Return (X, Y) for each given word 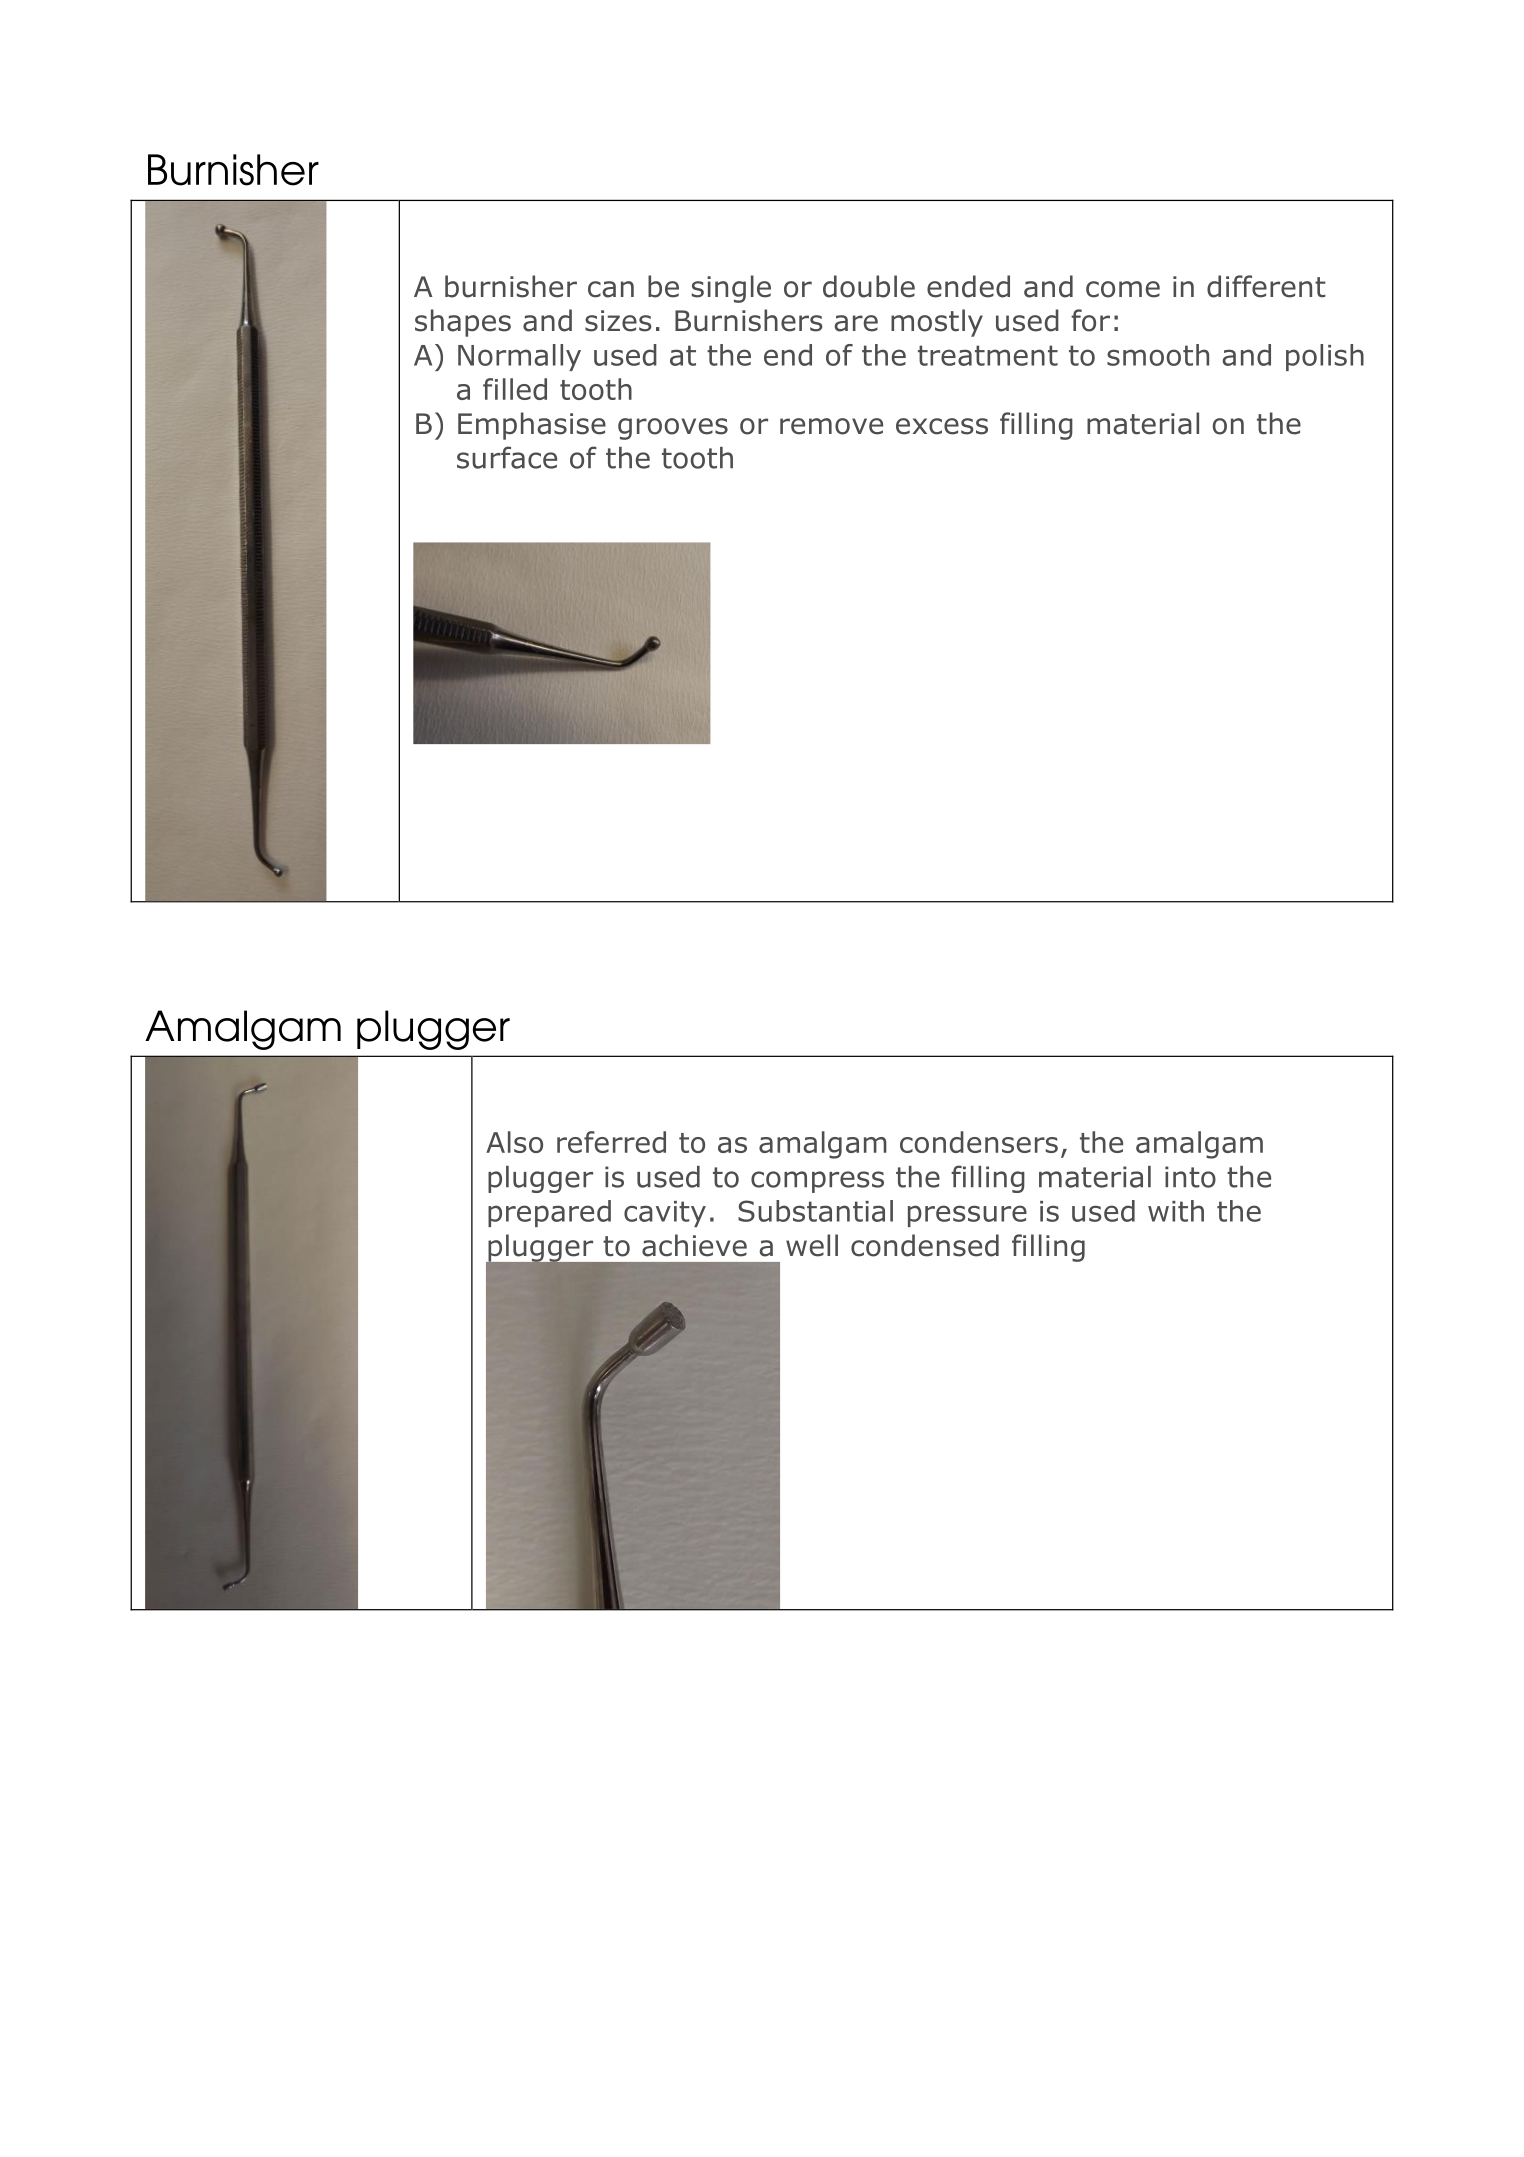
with (1176, 1211)
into (1190, 1177)
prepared (549, 1213)
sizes (618, 321)
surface (507, 457)
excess (942, 426)
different (1266, 286)
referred (611, 1142)
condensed (925, 1245)
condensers (979, 1142)
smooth (1158, 355)
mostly (937, 323)
